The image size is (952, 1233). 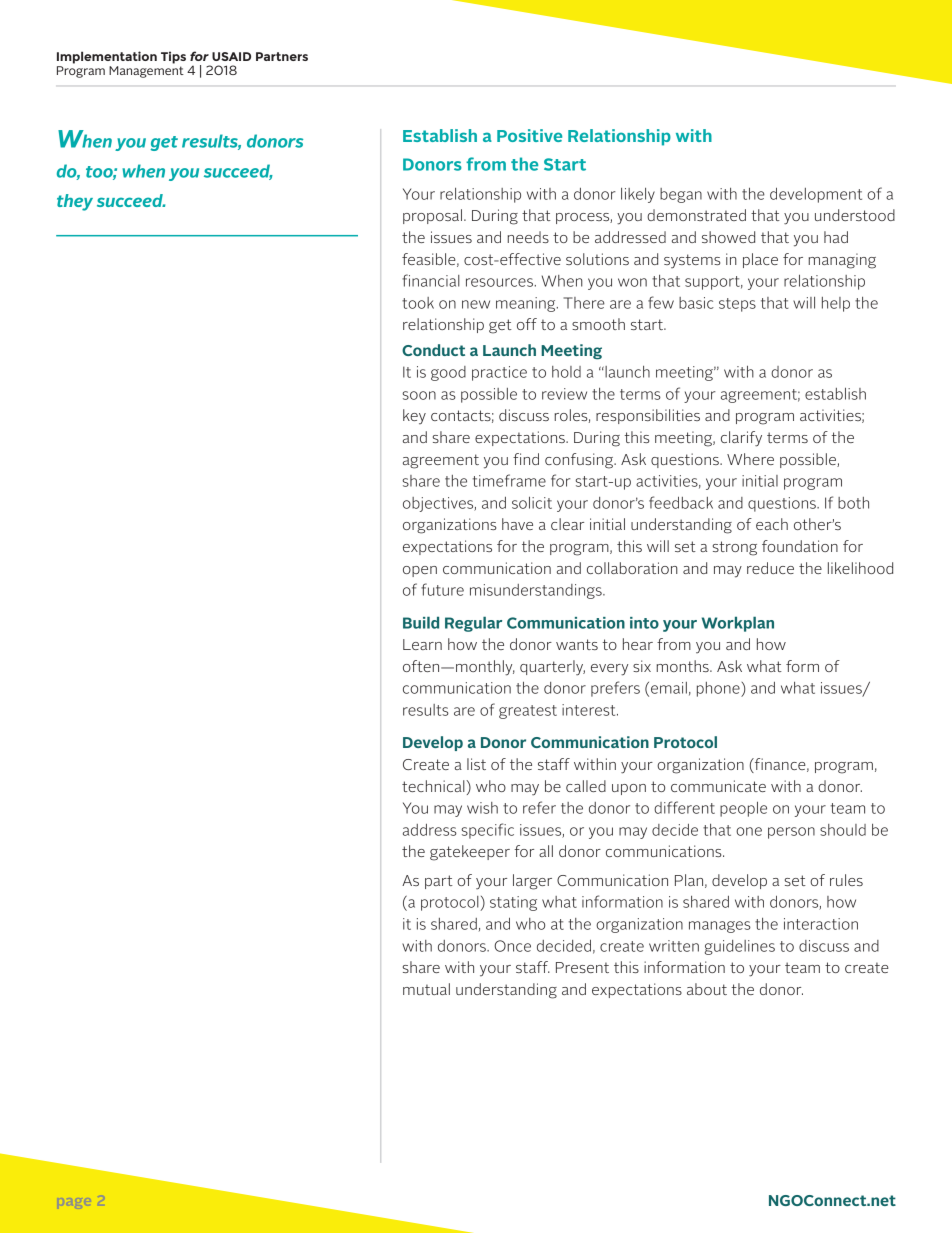 I want to click on Regular, so click(x=473, y=624).
